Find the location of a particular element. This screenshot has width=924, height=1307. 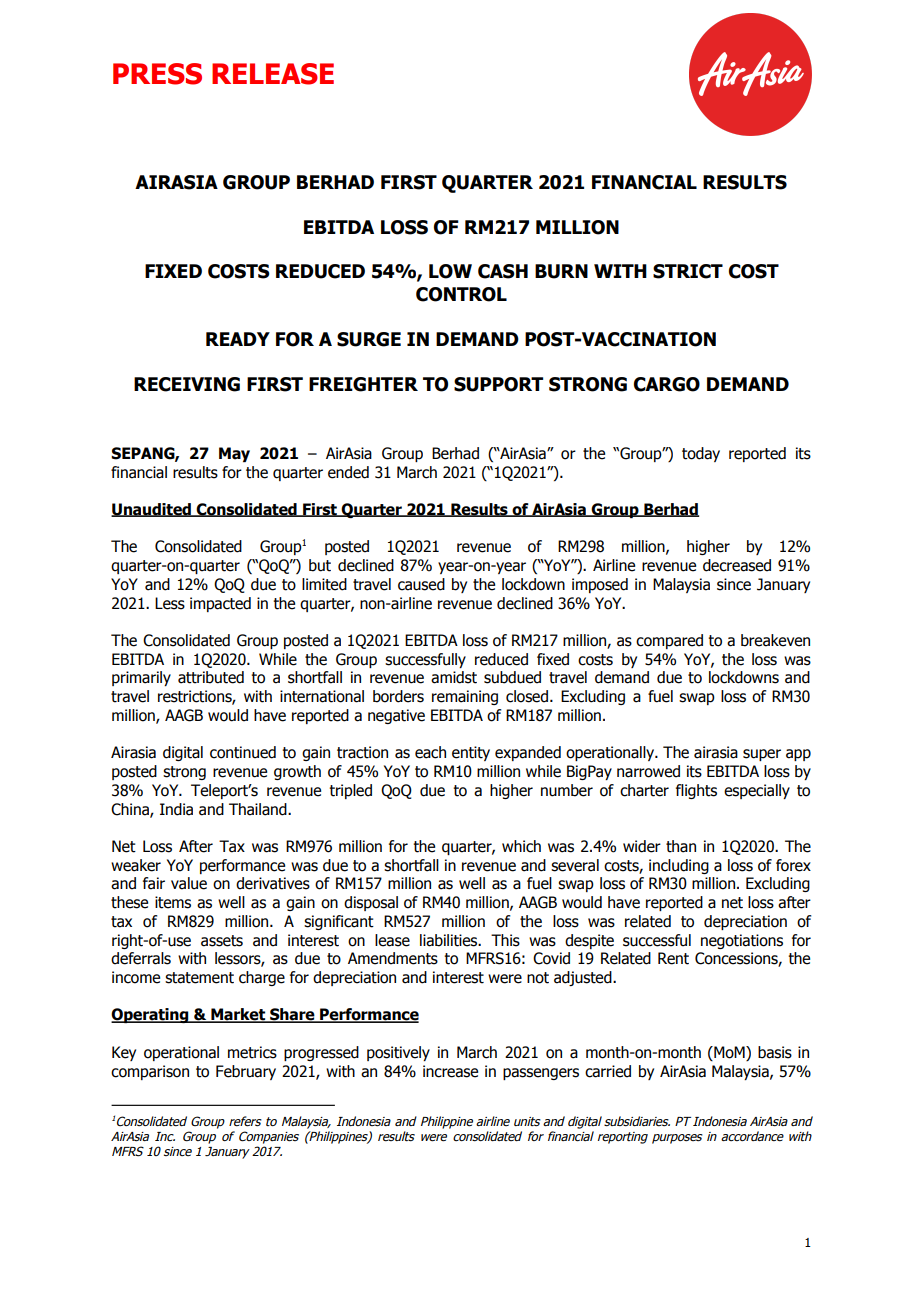

continued is located at coordinates (243, 752).
